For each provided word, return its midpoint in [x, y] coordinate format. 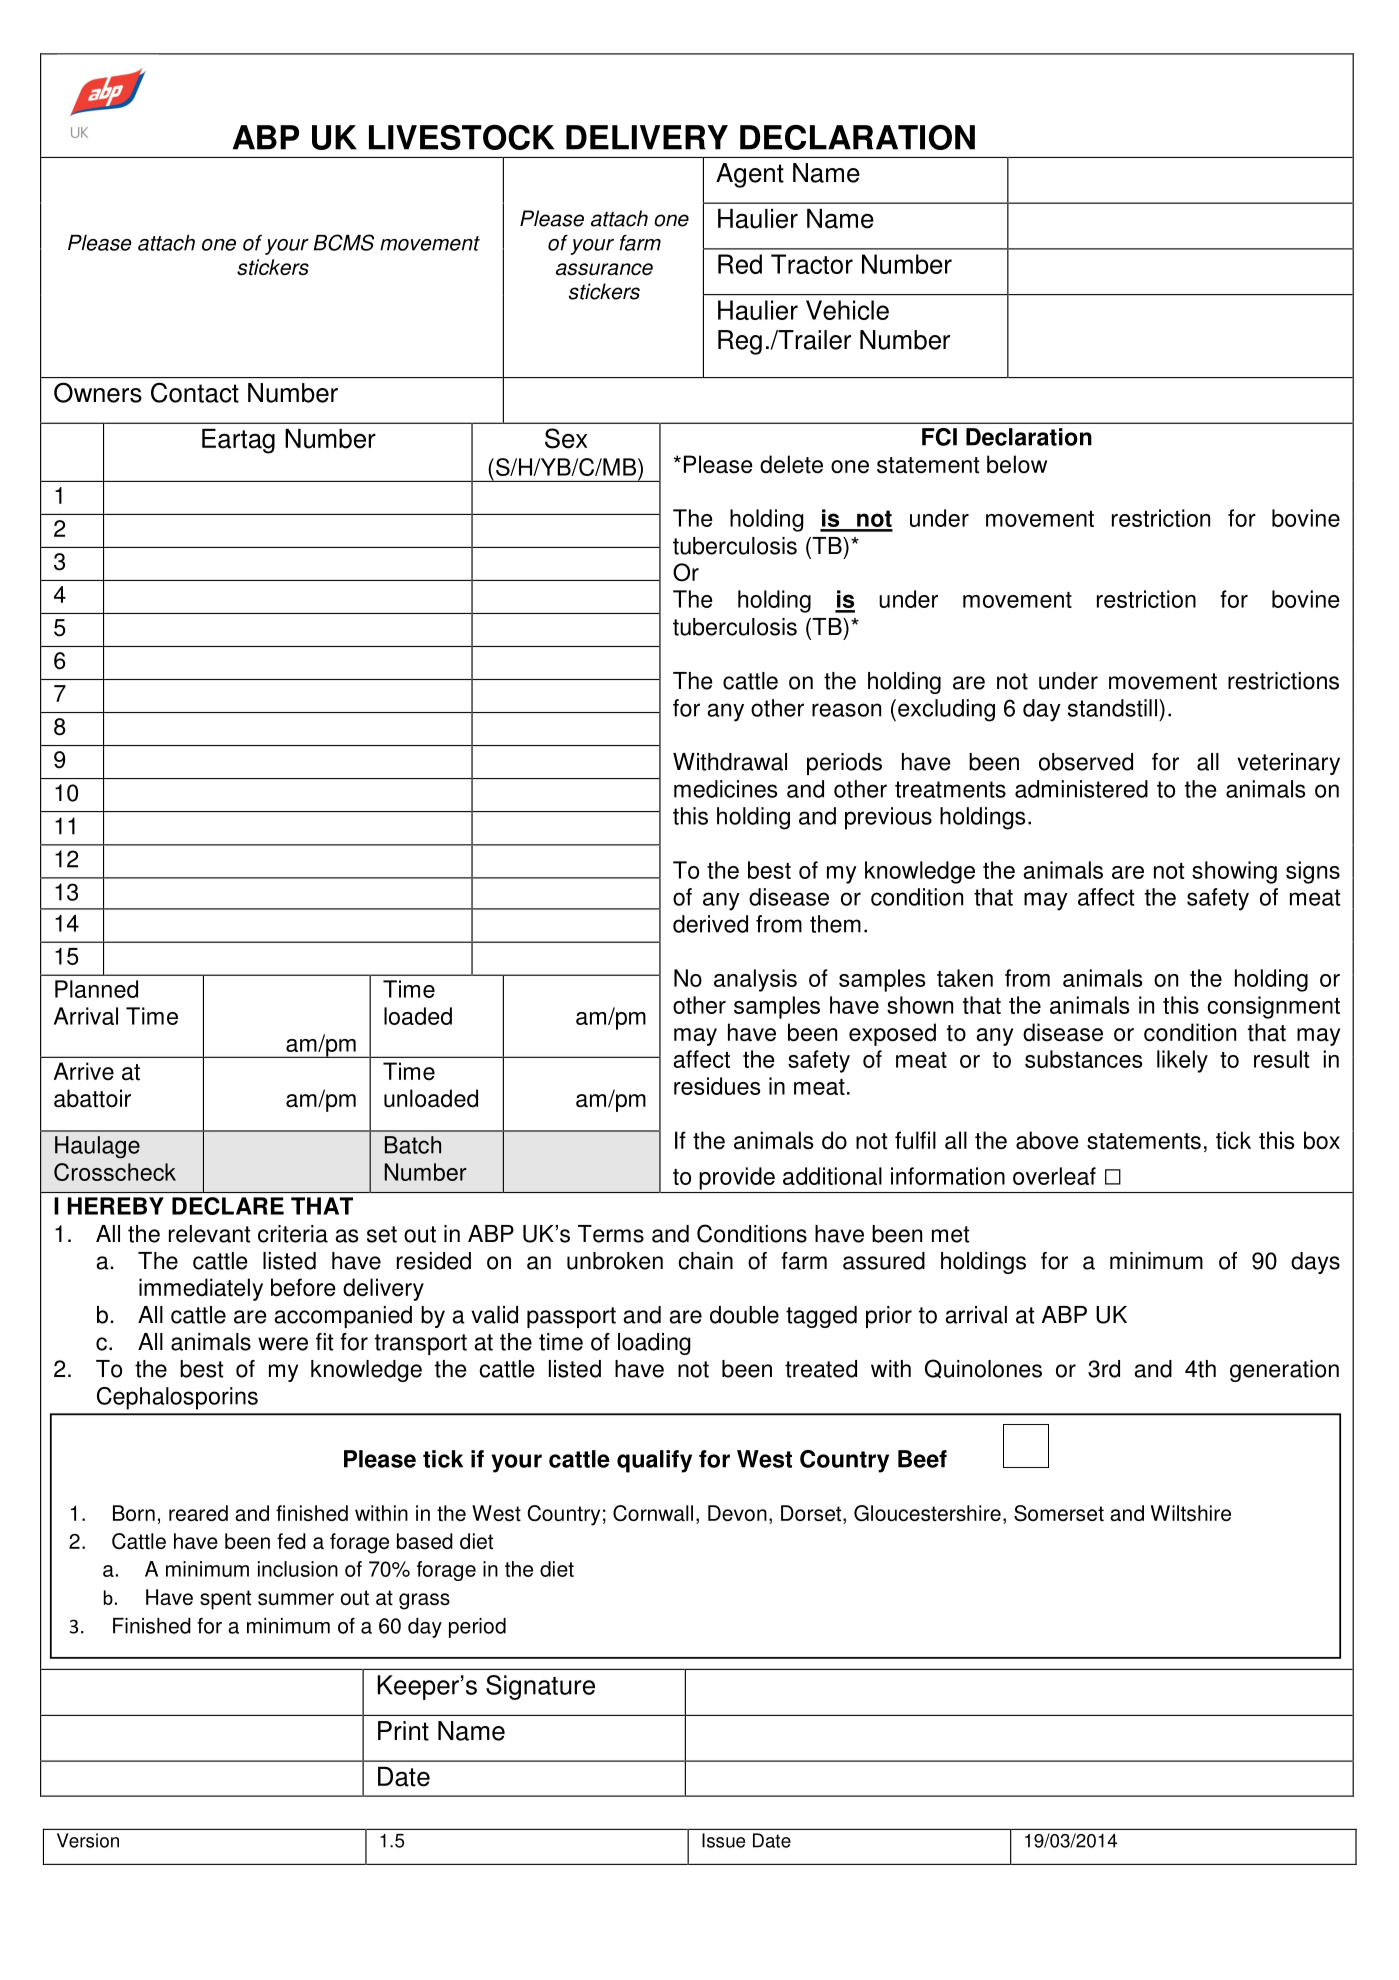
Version [88, 1840]
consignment [1273, 1007]
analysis [755, 980]
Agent [750, 175]
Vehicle [847, 310]
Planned [96, 989]
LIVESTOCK [461, 137]
